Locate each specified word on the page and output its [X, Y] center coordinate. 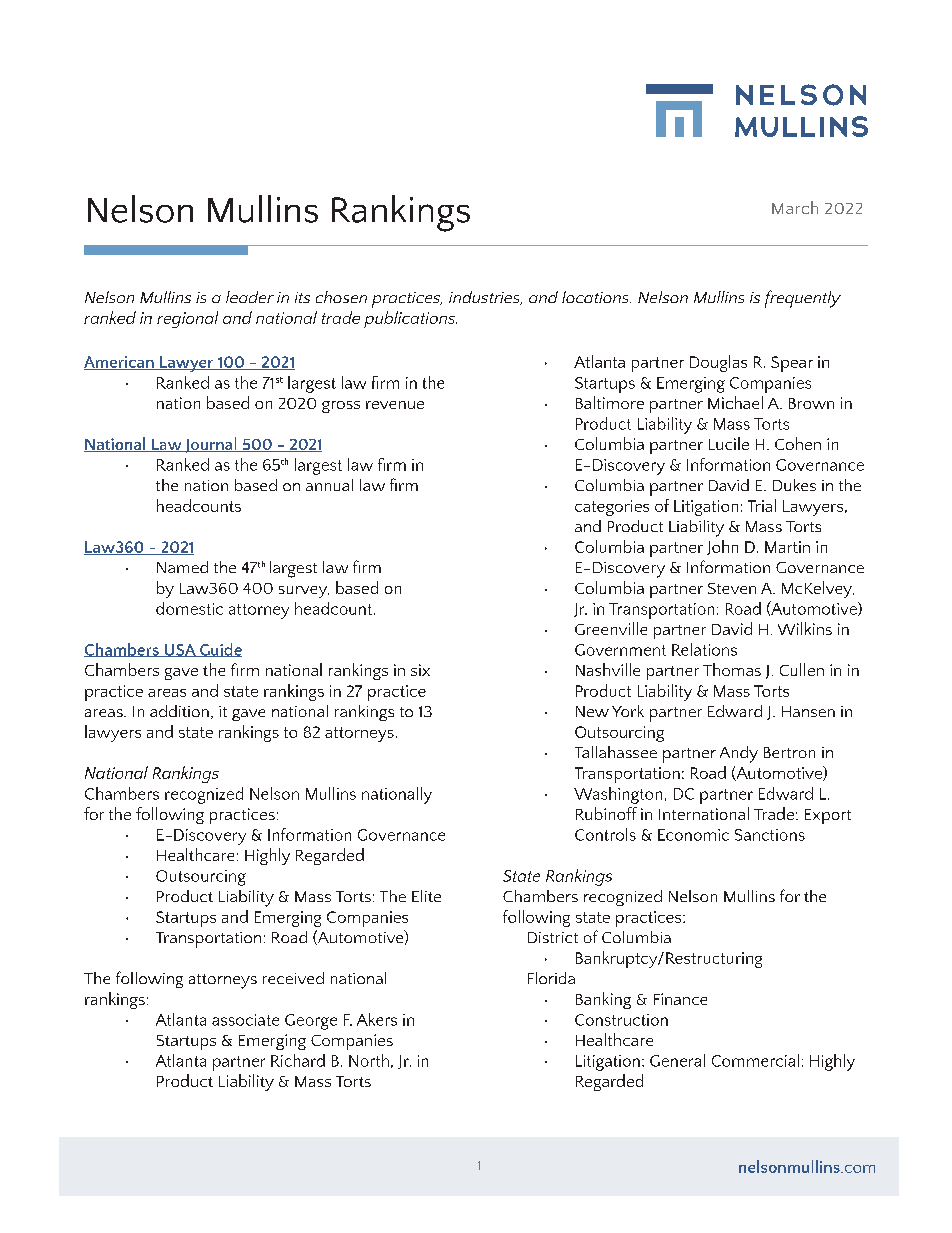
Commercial [755, 1060]
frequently [803, 299]
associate [245, 1020]
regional [187, 319]
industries [485, 298]
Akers [377, 1019]
